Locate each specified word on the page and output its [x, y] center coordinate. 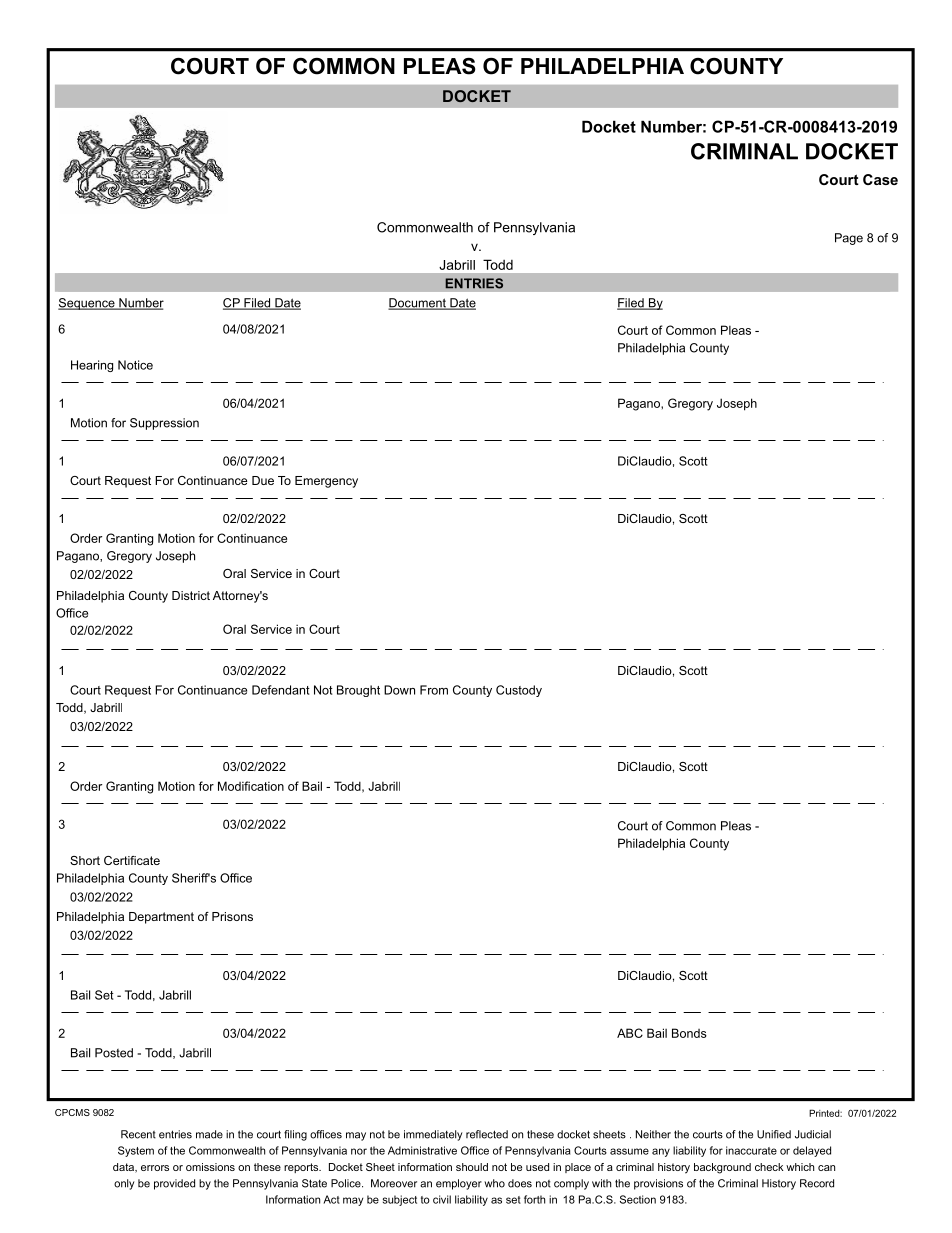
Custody [519, 691]
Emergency [326, 482]
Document [418, 304]
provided [174, 1184]
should [472, 1167]
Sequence [87, 304]
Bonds [689, 1033]
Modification [251, 786]
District [191, 595]
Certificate [132, 860]
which [800, 1167]
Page [849, 239]
